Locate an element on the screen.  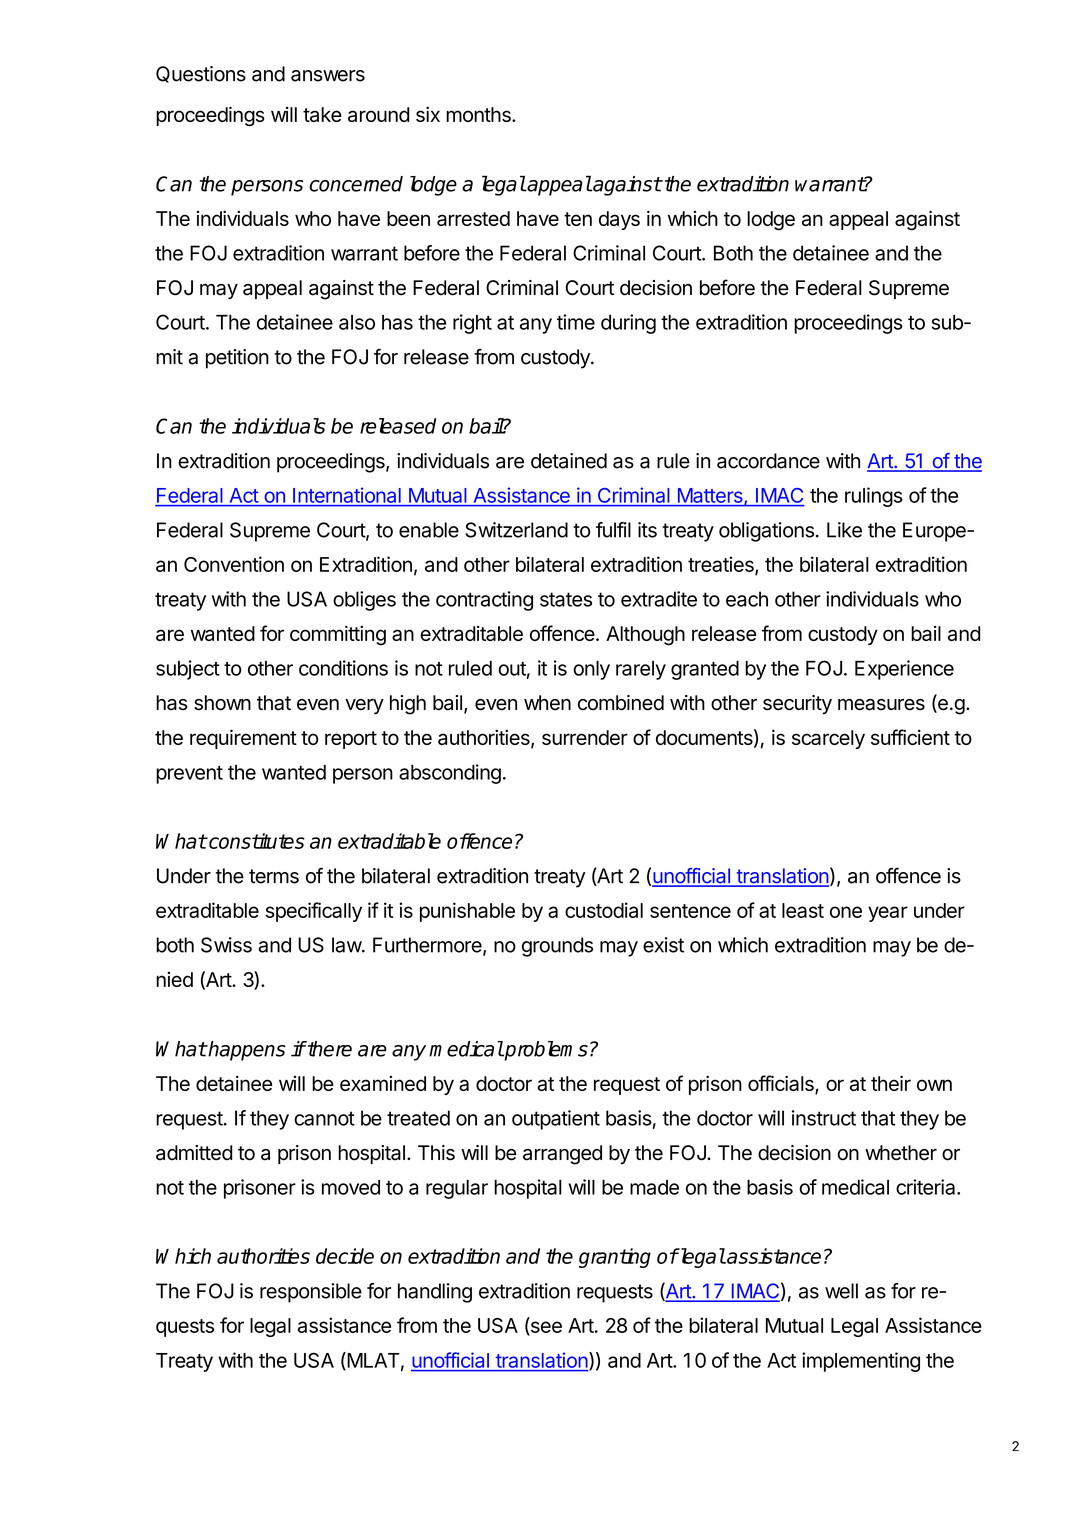
days is located at coordinates (619, 220).
